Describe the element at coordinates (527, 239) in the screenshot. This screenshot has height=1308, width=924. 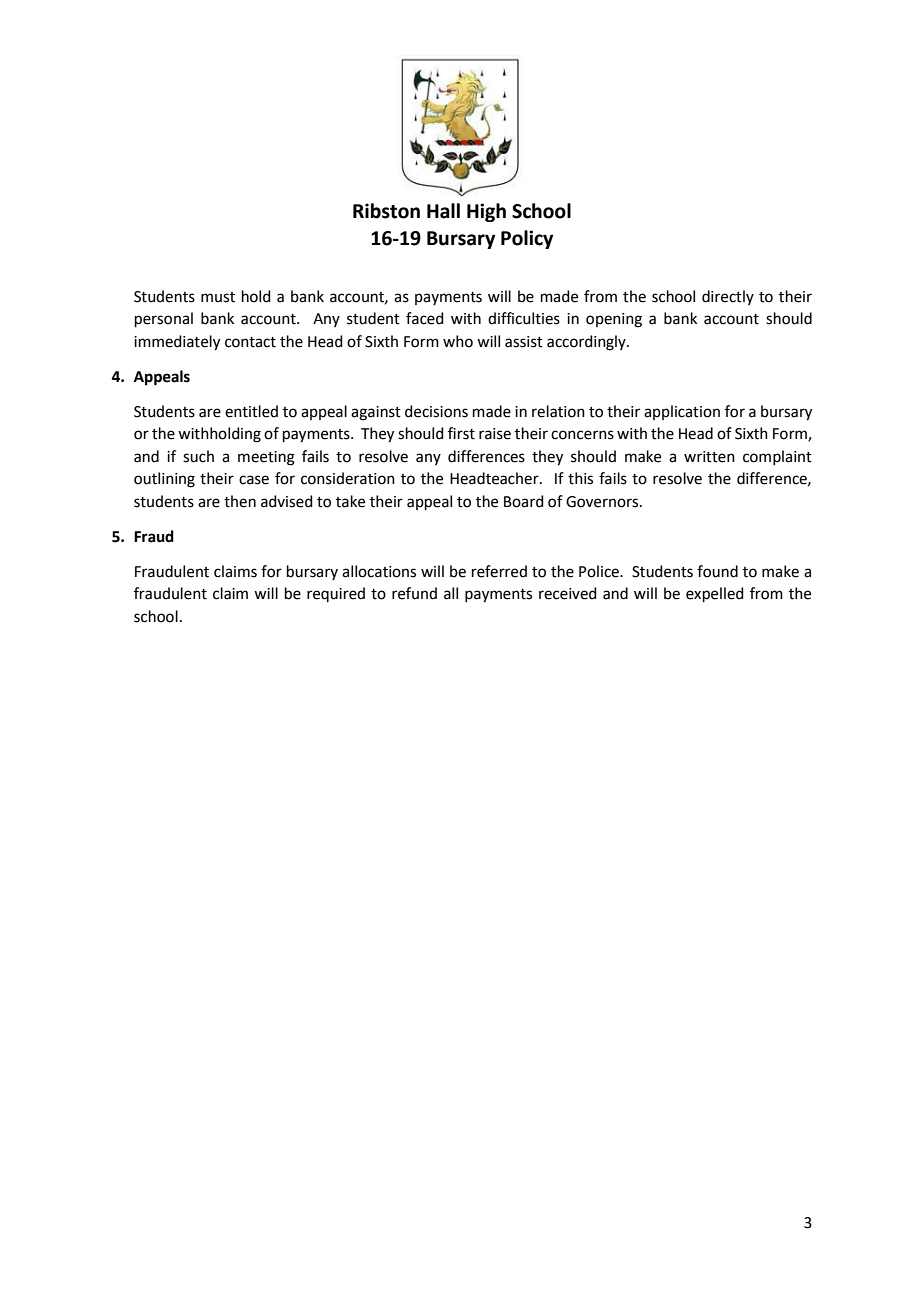
I see `Policy` at that location.
